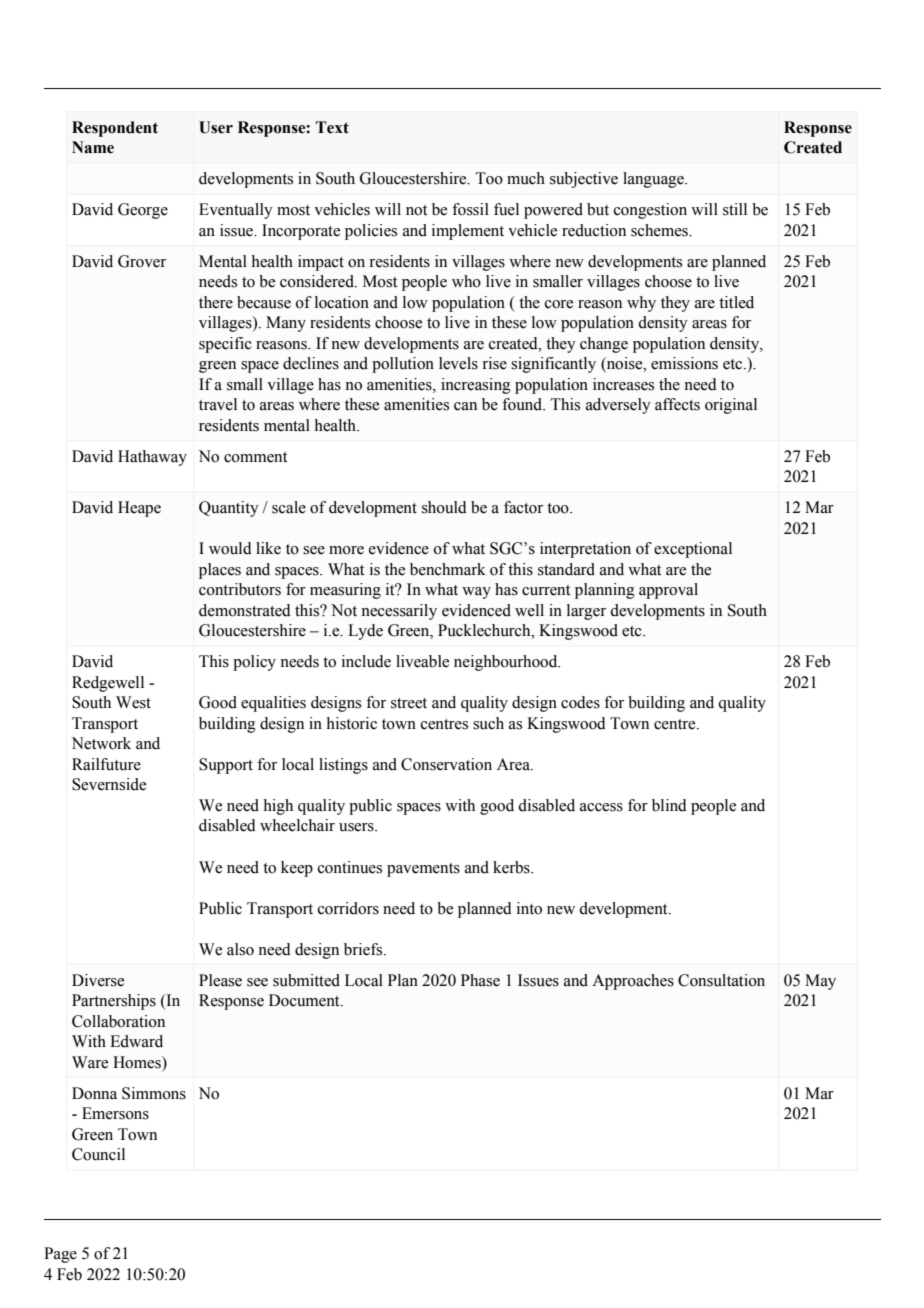 This image has width=924, height=1308. What do you see at coordinates (480, 980) in the image?
I see `Phase` at bounding box center [480, 980].
